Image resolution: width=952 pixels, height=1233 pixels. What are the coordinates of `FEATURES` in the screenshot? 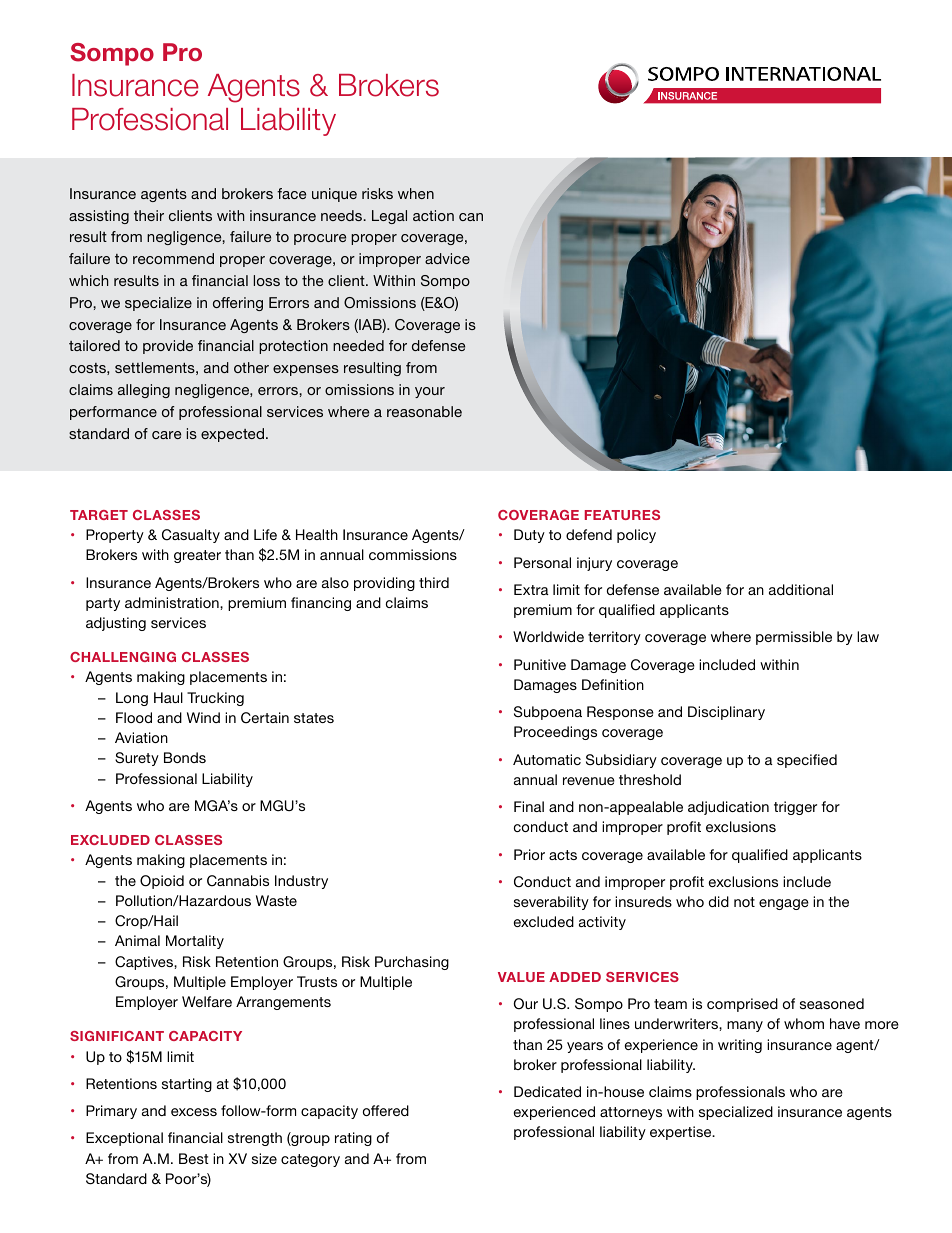 It's located at (622, 515).
